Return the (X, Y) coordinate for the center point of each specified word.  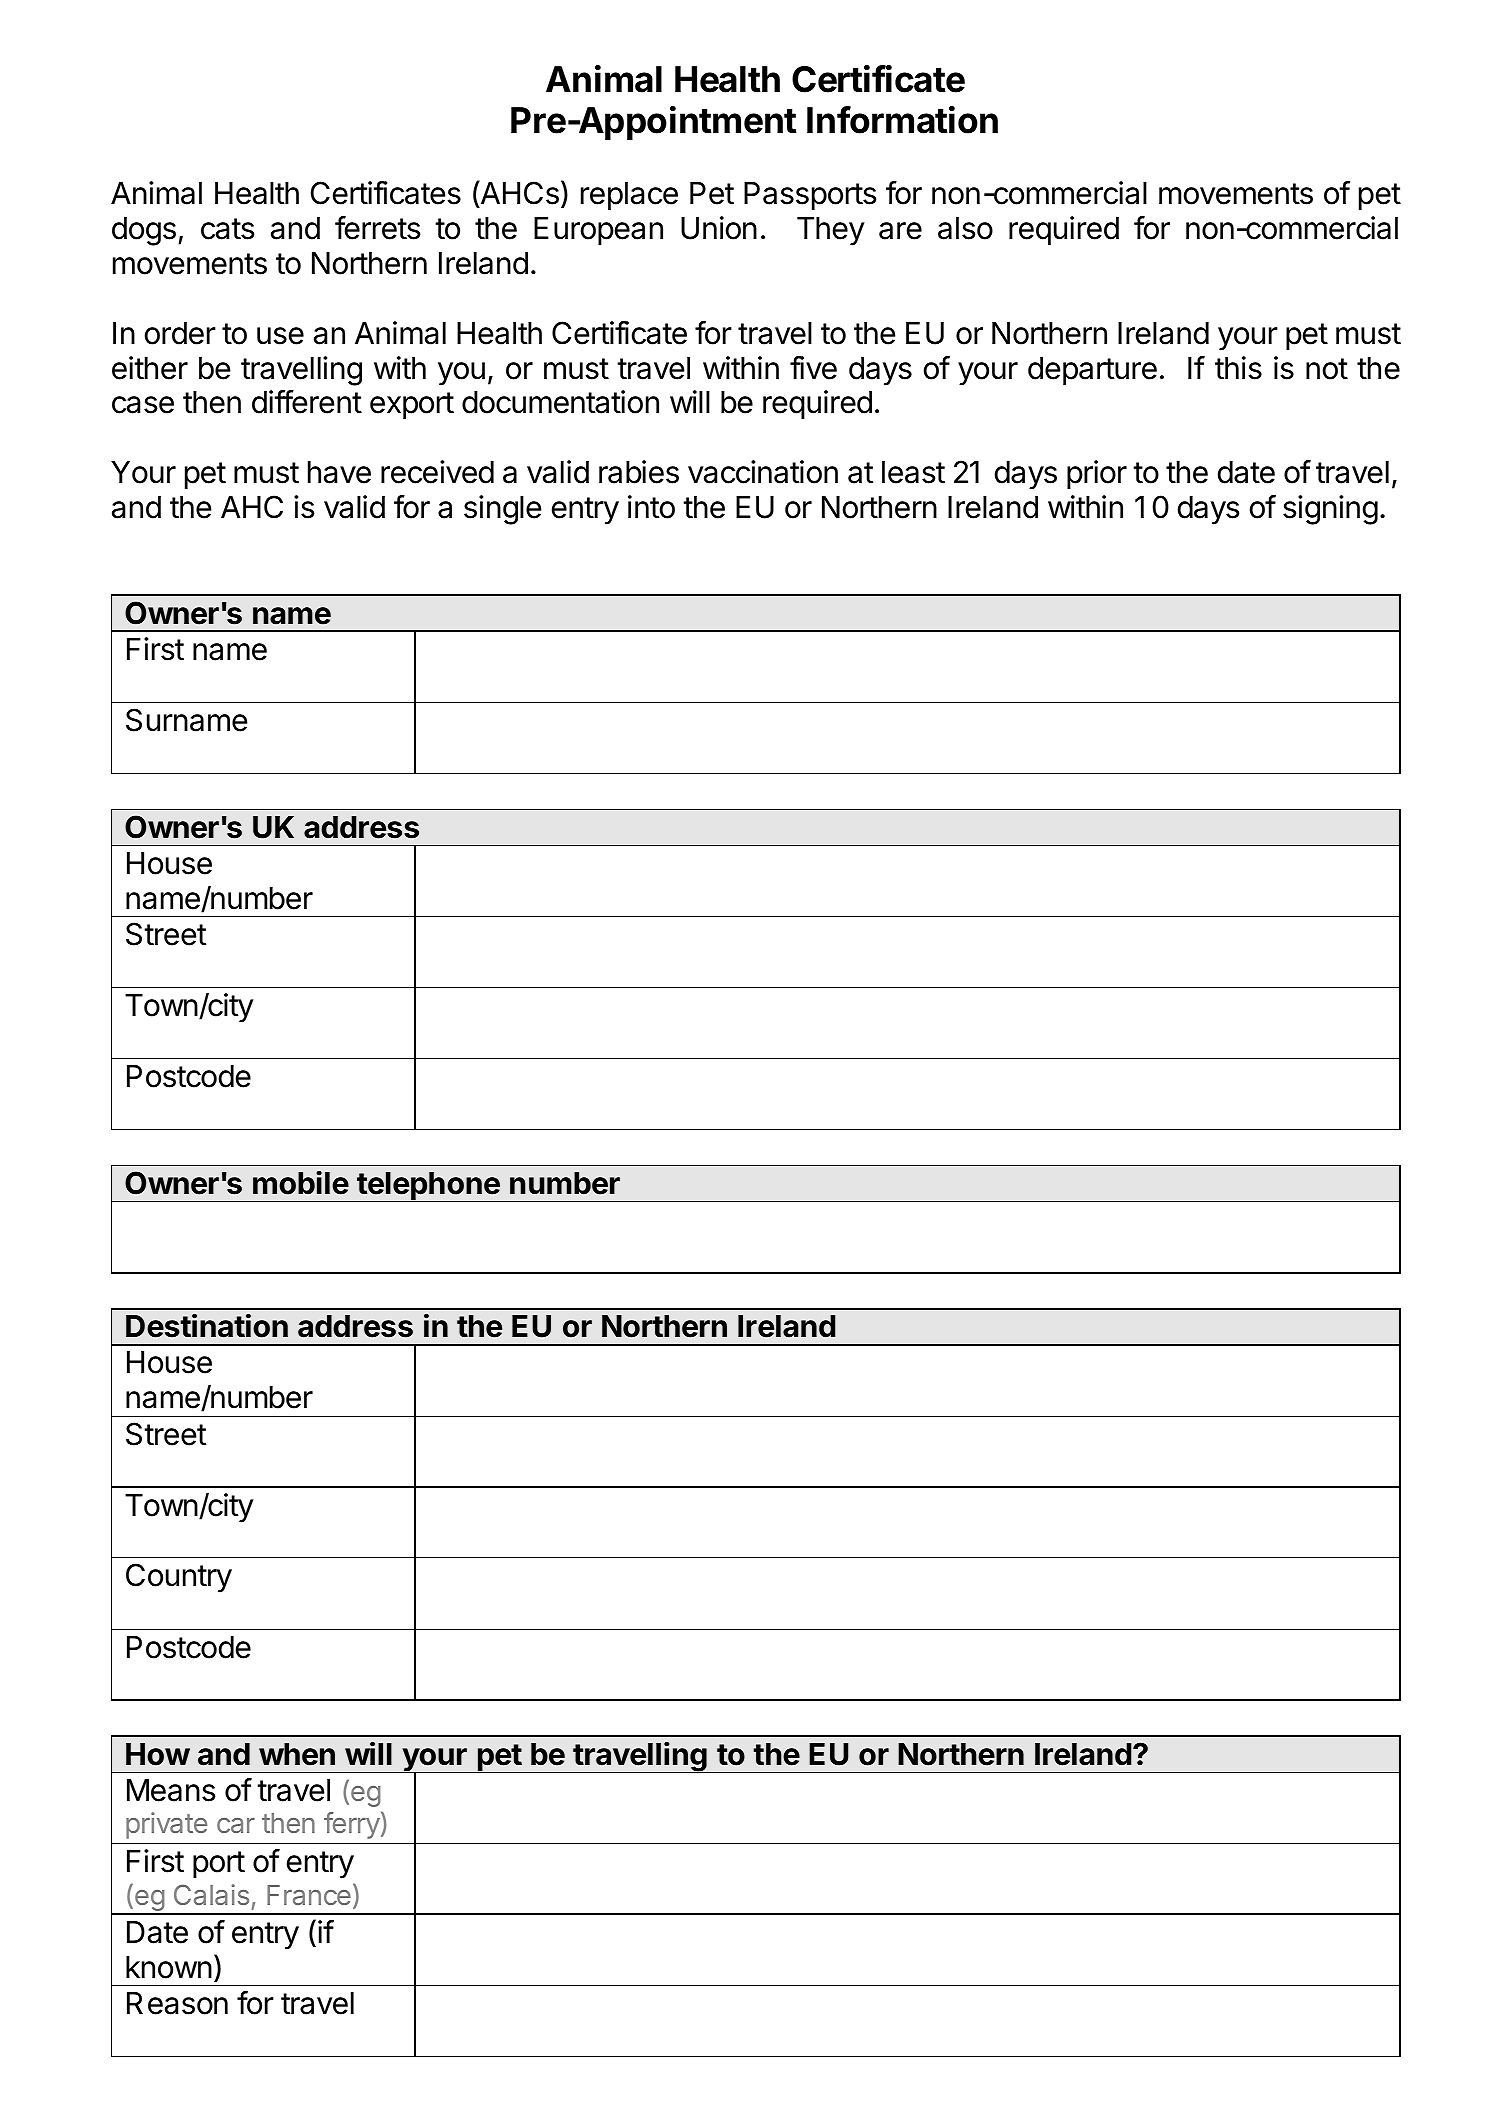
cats (227, 229)
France (309, 1895)
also (965, 228)
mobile (301, 1183)
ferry (352, 1825)
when (297, 1754)
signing (1330, 510)
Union (719, 228)
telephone (428, 1187)
